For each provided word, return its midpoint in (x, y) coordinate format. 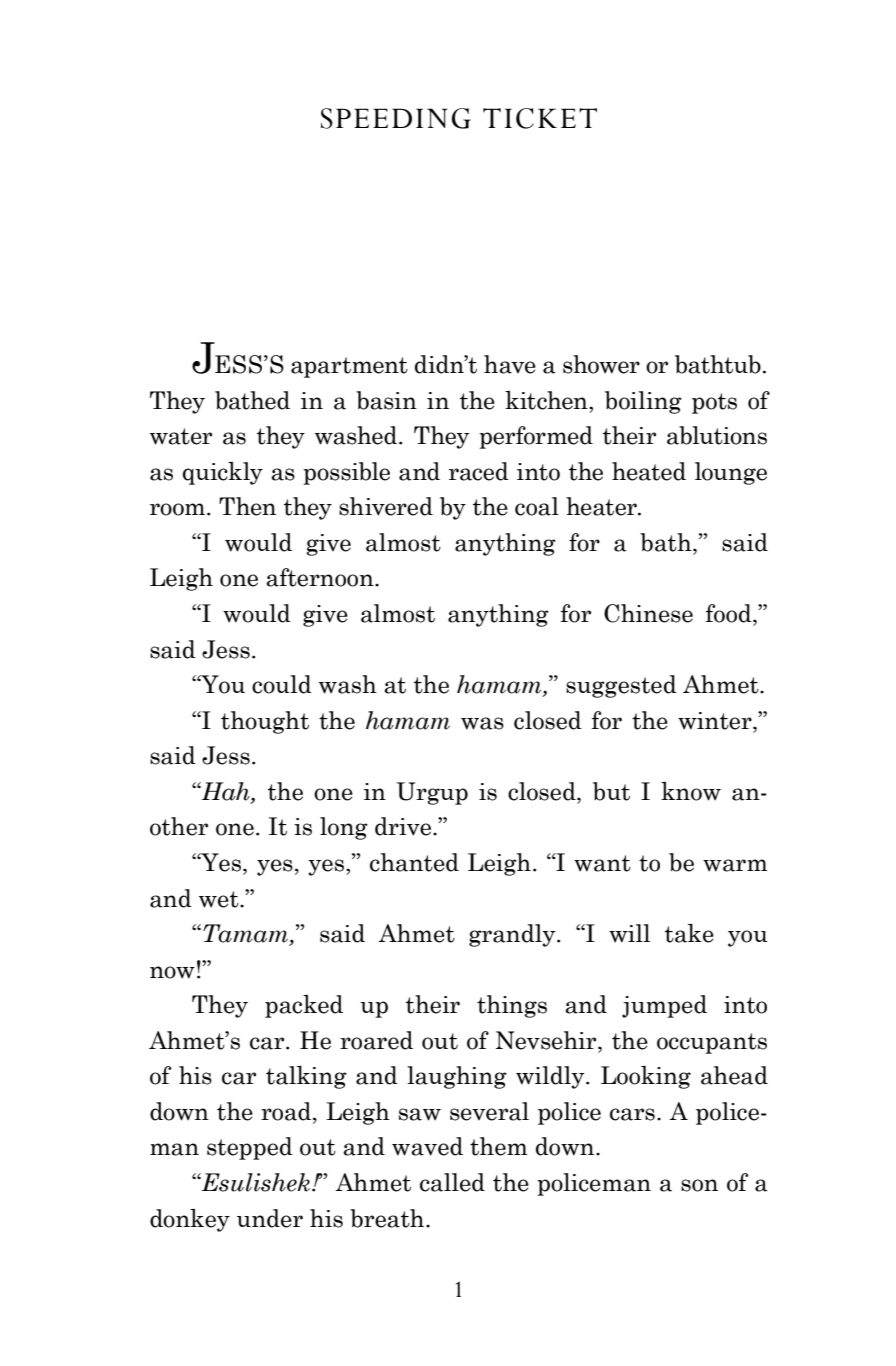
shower (601, 364)
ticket (540, 118)
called (452, 1182)
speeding (396, 118)
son (699, 1185)
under (270, 1218)
